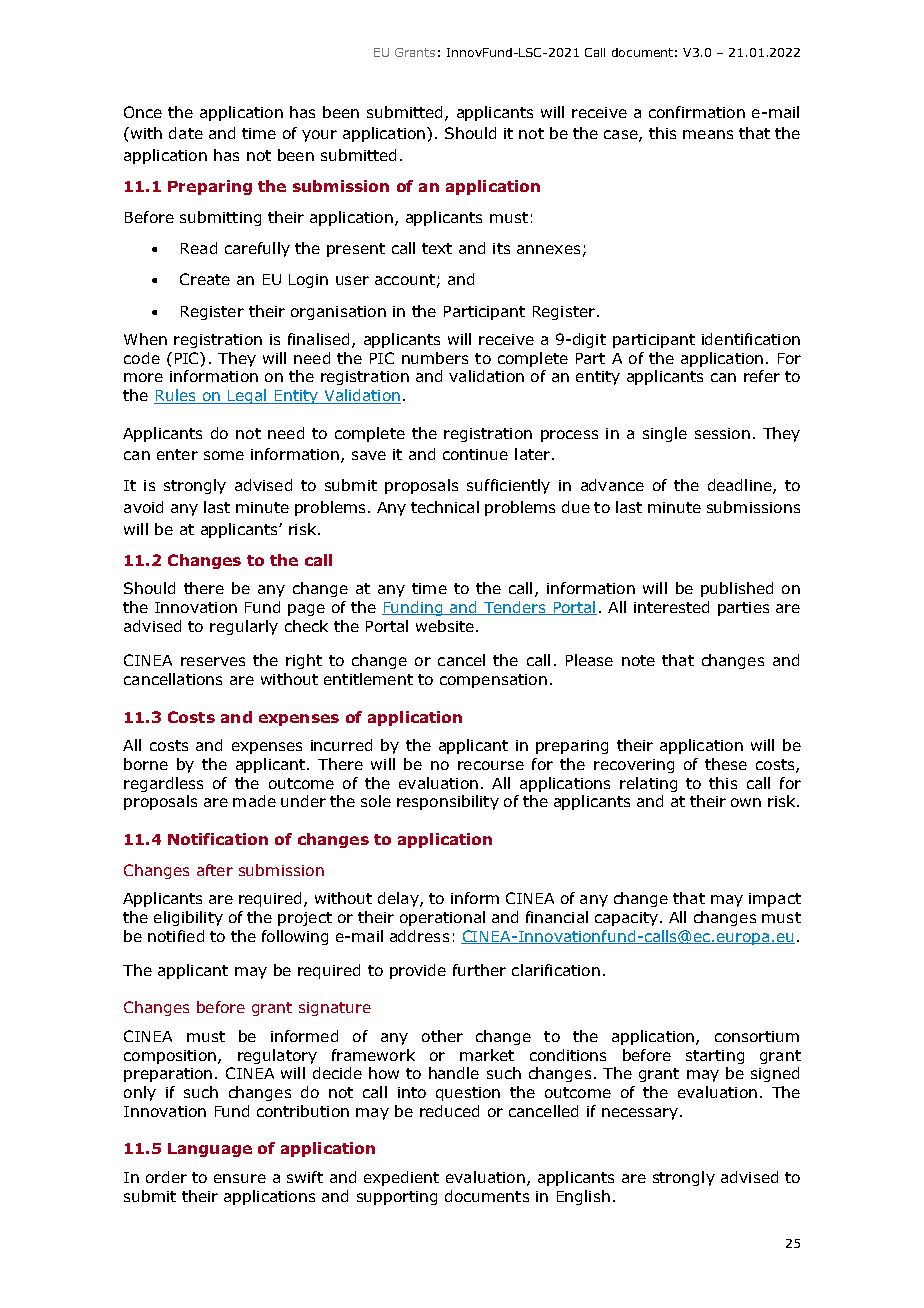  Describe the element at coordinates (445, 507) in the screenshot. I see `technical` at that location.
